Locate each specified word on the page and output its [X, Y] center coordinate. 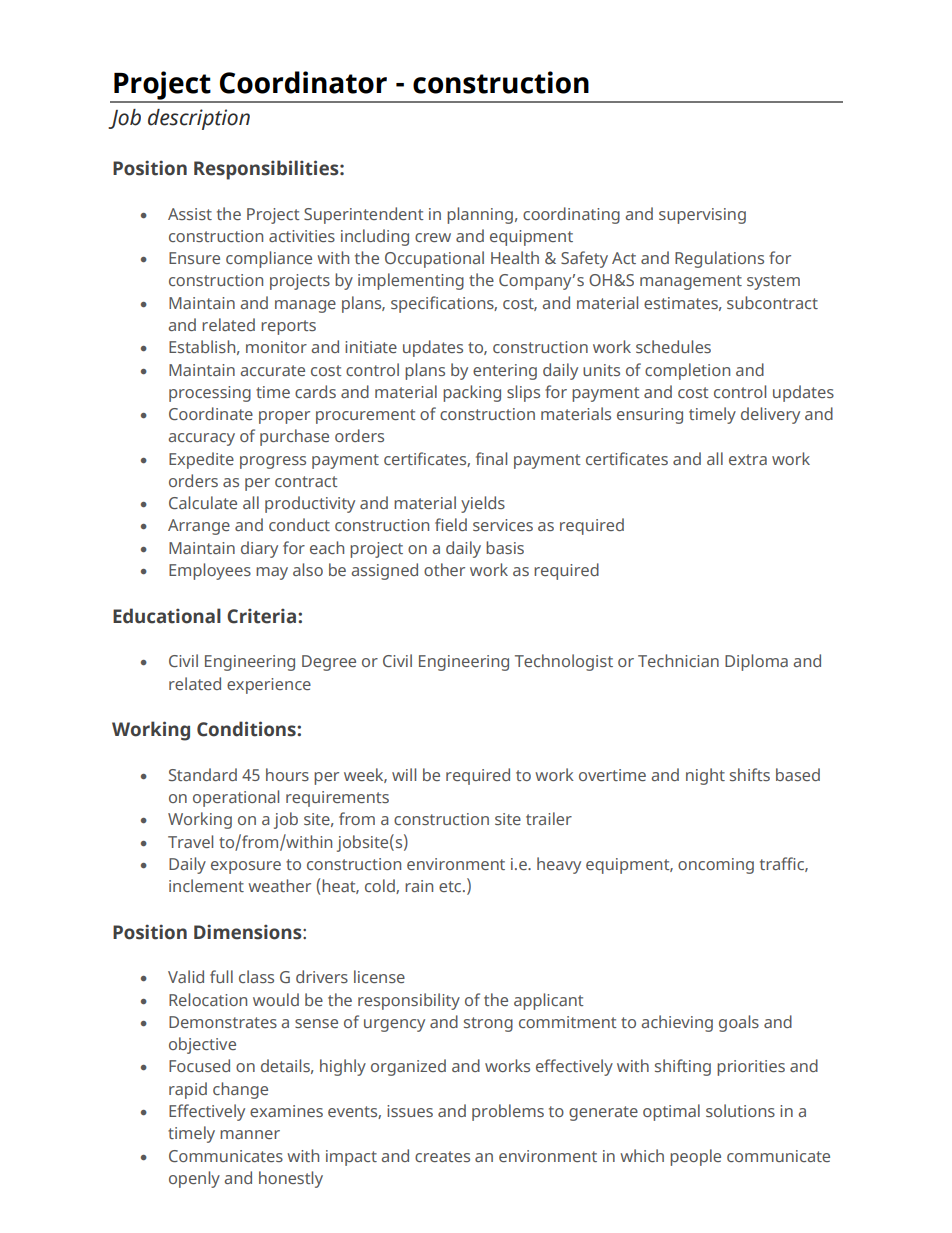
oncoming [716, 866]
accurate [272, 370]
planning [480, 215]
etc [451, 886]
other [444, 569]
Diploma [756, 662]
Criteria [261, 616]
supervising [702, 216]
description [199, 119]
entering [505, 372]
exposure [246, 867]
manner [250, 1134]
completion [687, 371]
